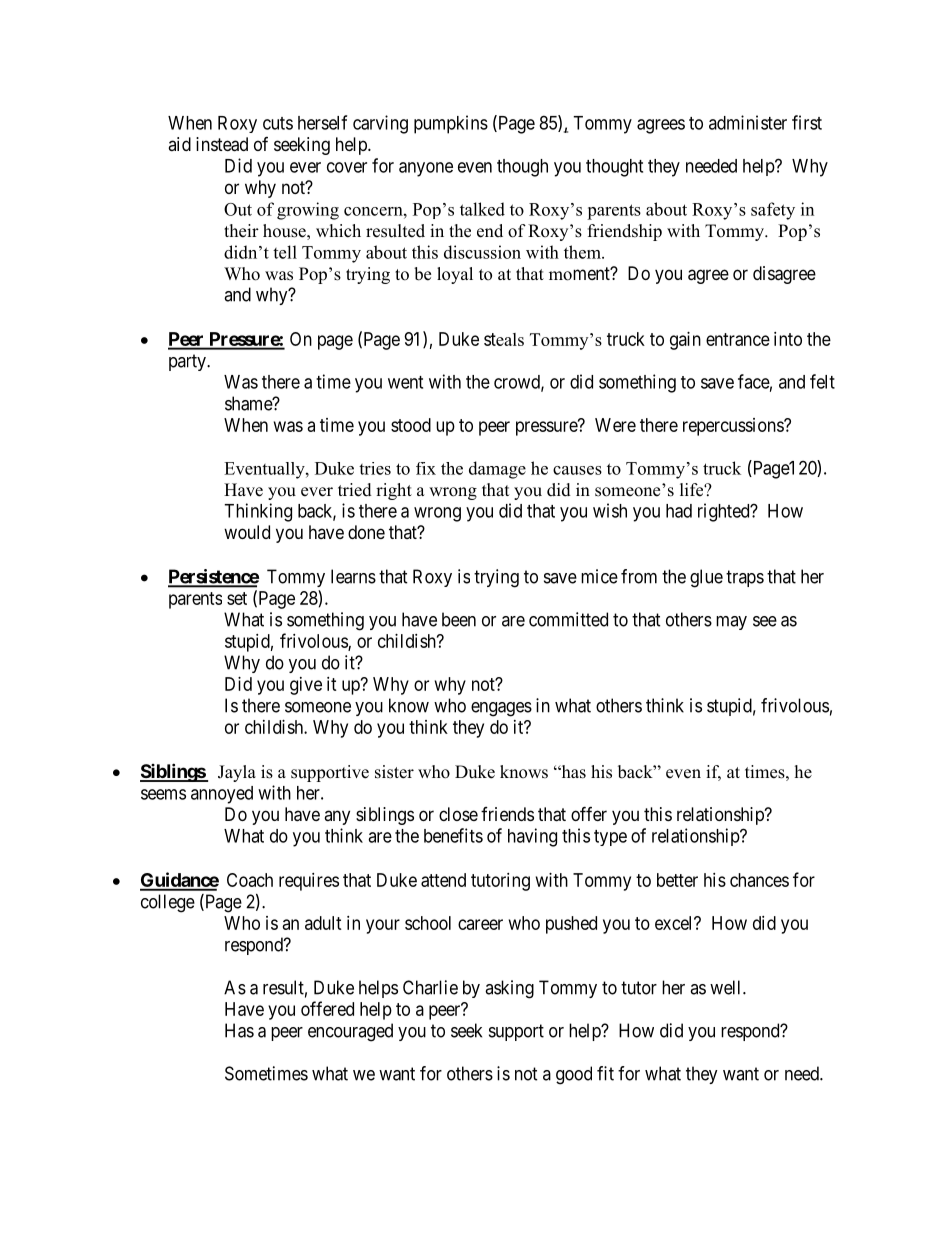 The image size is (952, 1233). I want to click on would, so click(247, 532).
